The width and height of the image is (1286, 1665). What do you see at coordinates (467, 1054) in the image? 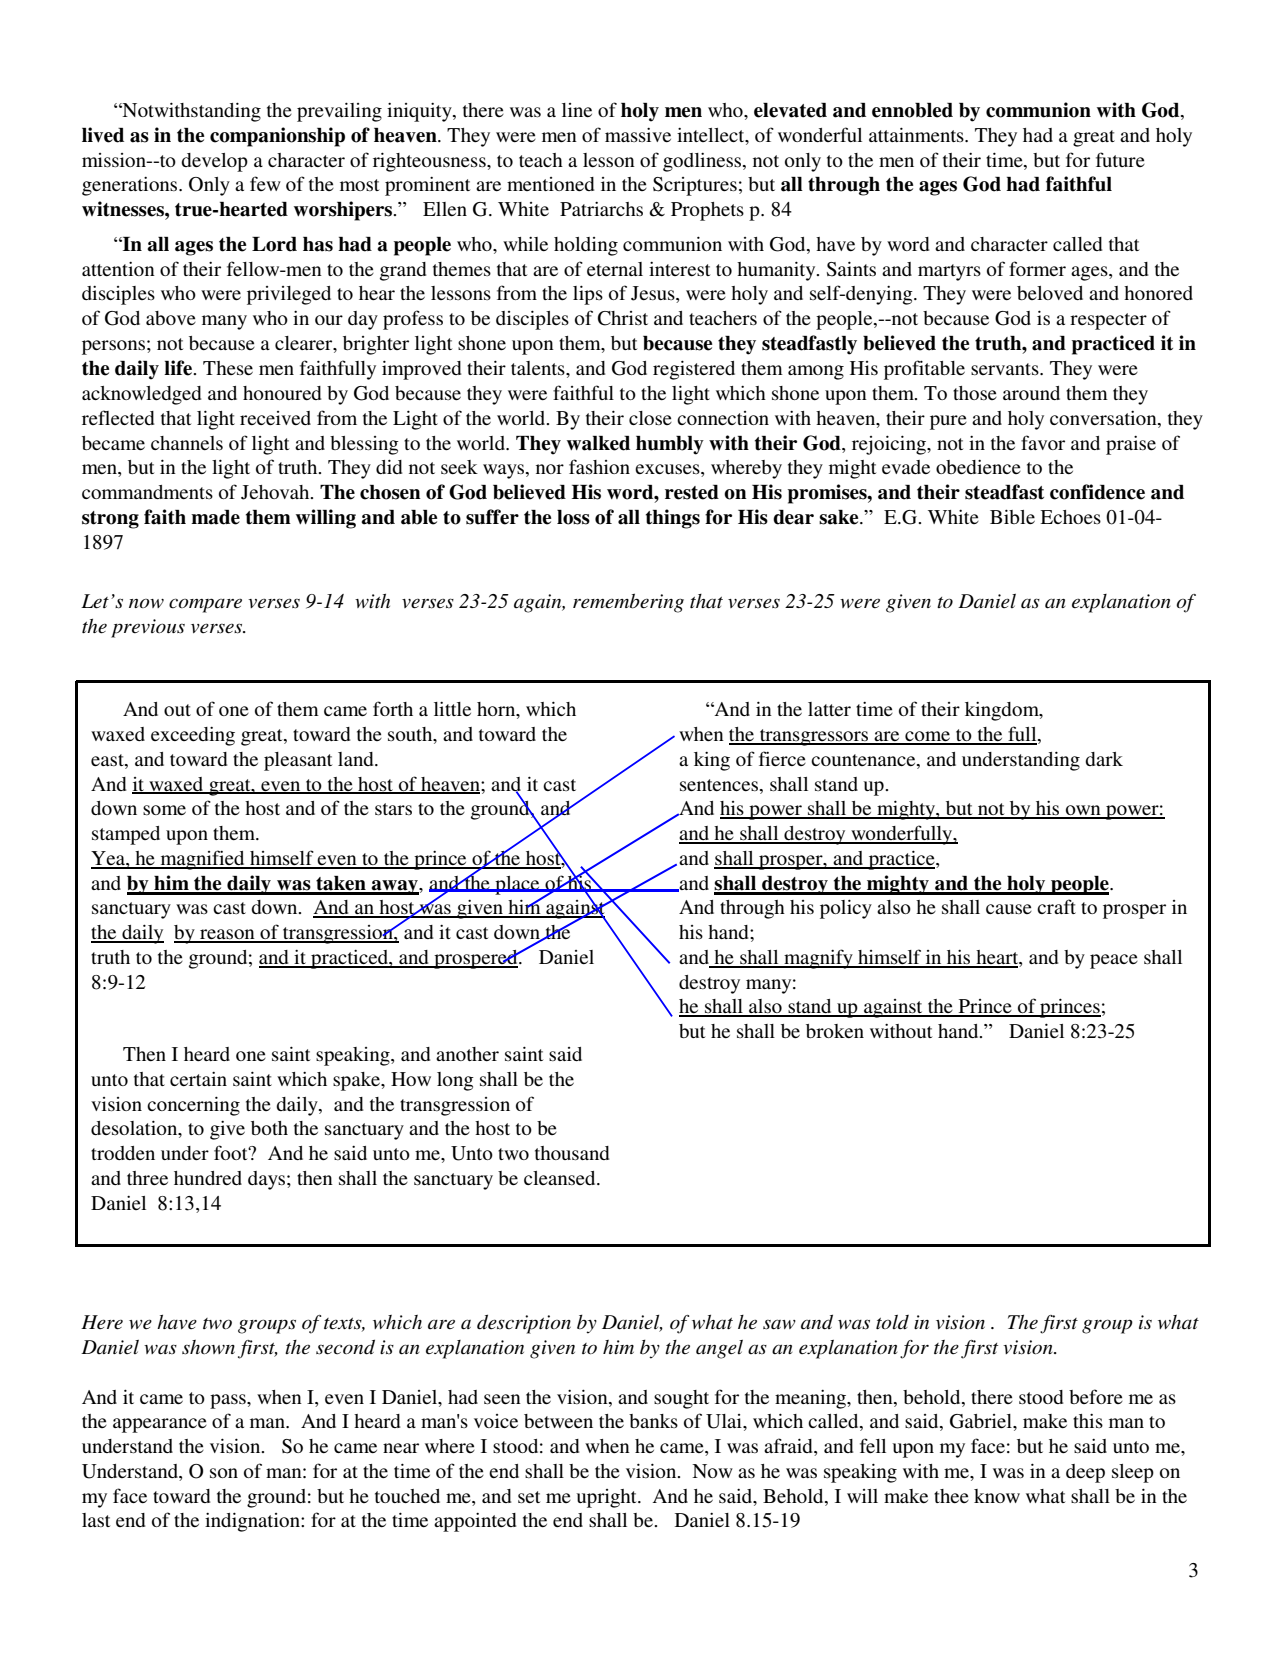
I see `another` at bounding box center [467, 1054].
